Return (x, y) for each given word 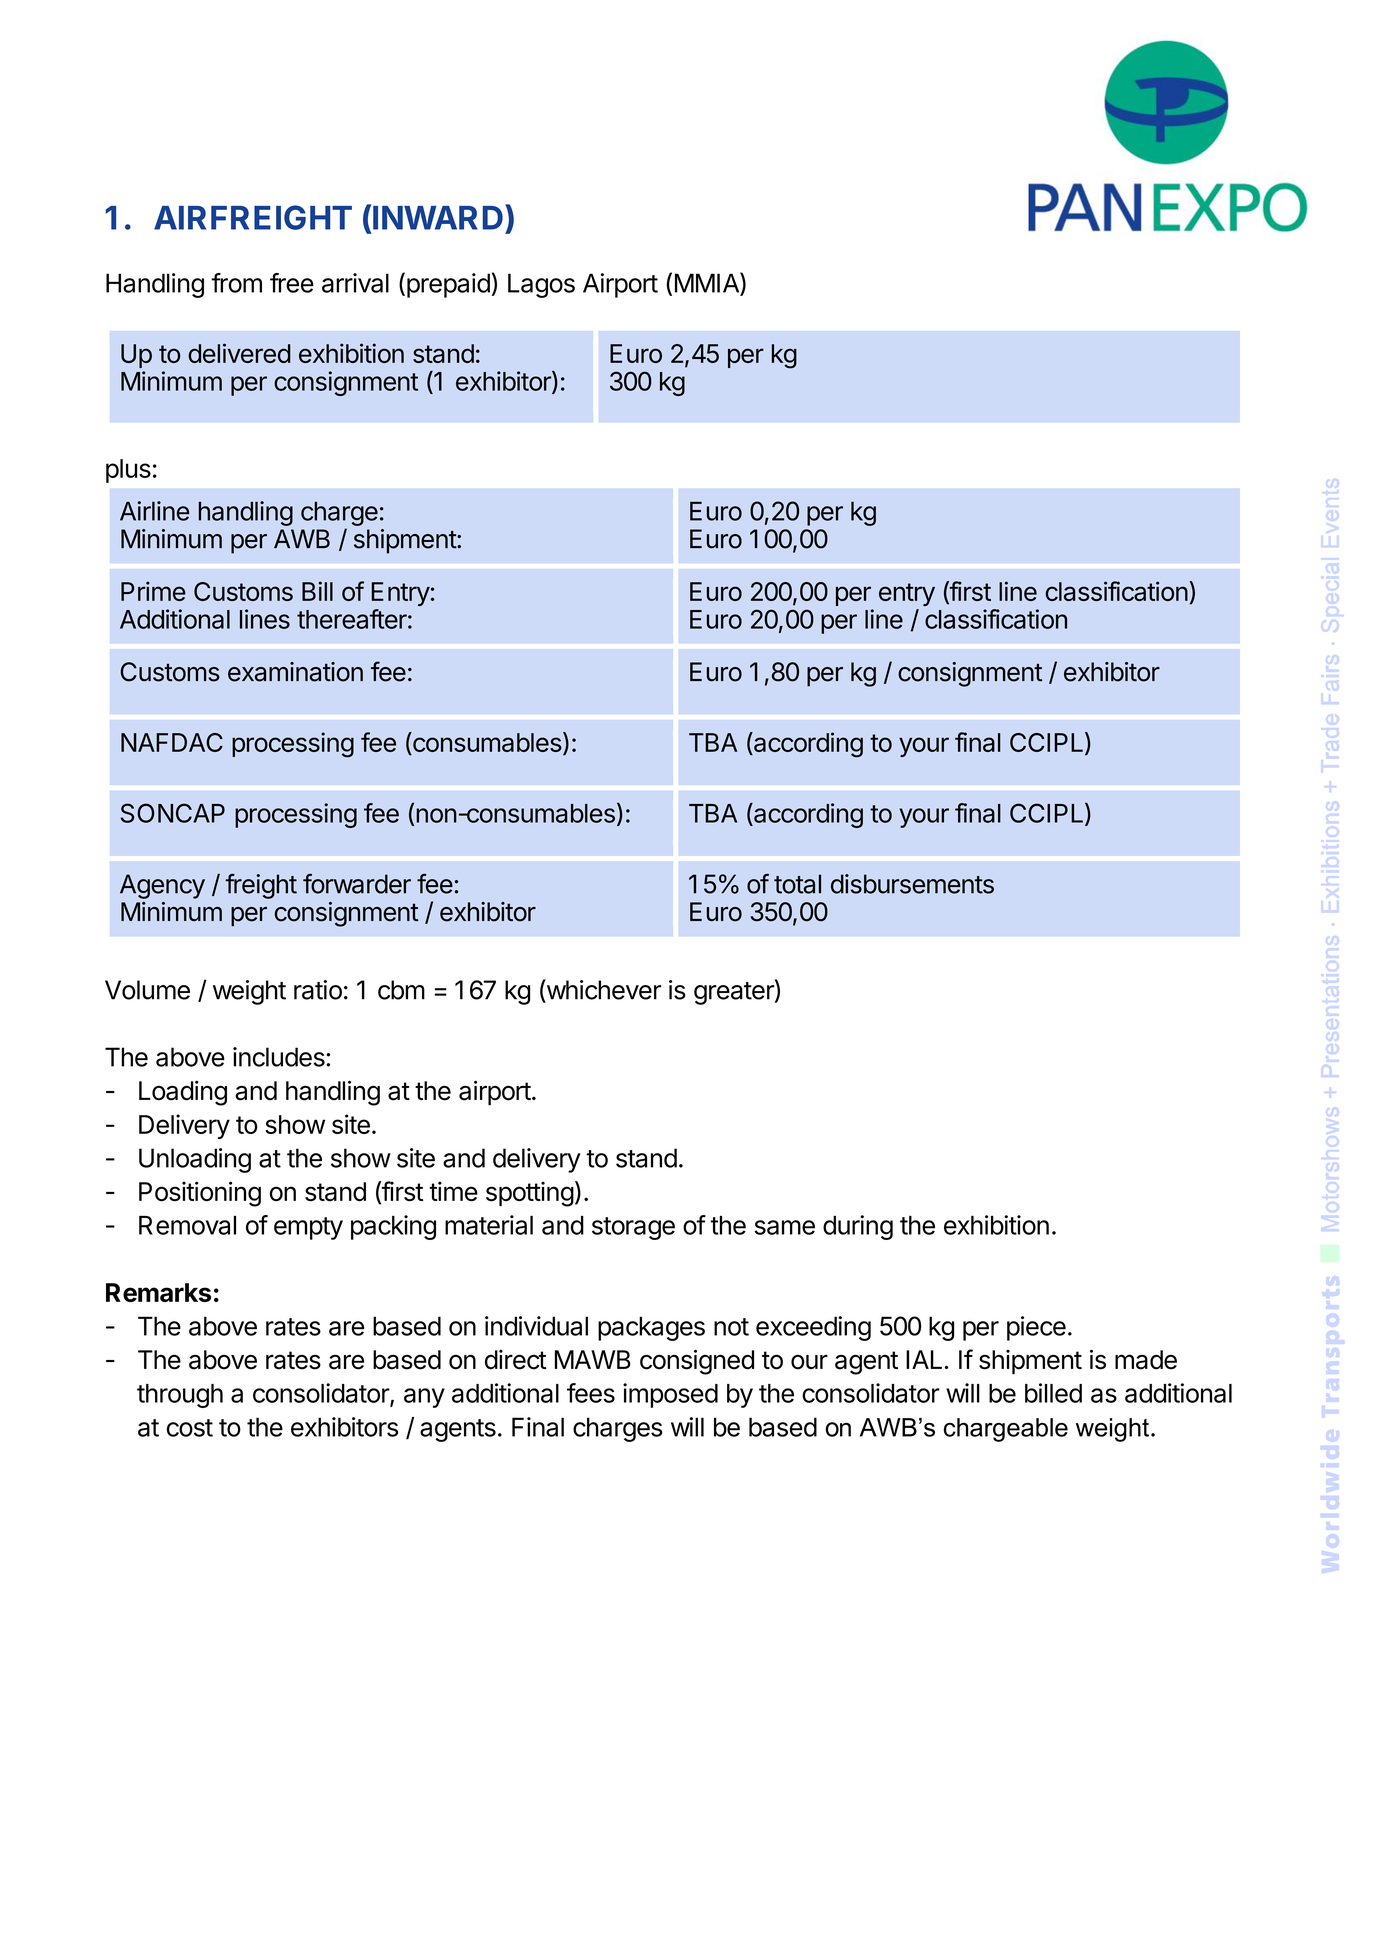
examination (295, 672)
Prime (153, 591)
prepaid (448, 285)
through (180, 1396)
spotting (530, 1194)
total (797, 884)
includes (280, 1057)
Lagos (541, 285)
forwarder (357, 884)
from (237, 283)
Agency (162, 886)
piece (1036, 1328)
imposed (670, 1395)
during (858, 1227)
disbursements (912, 884)
